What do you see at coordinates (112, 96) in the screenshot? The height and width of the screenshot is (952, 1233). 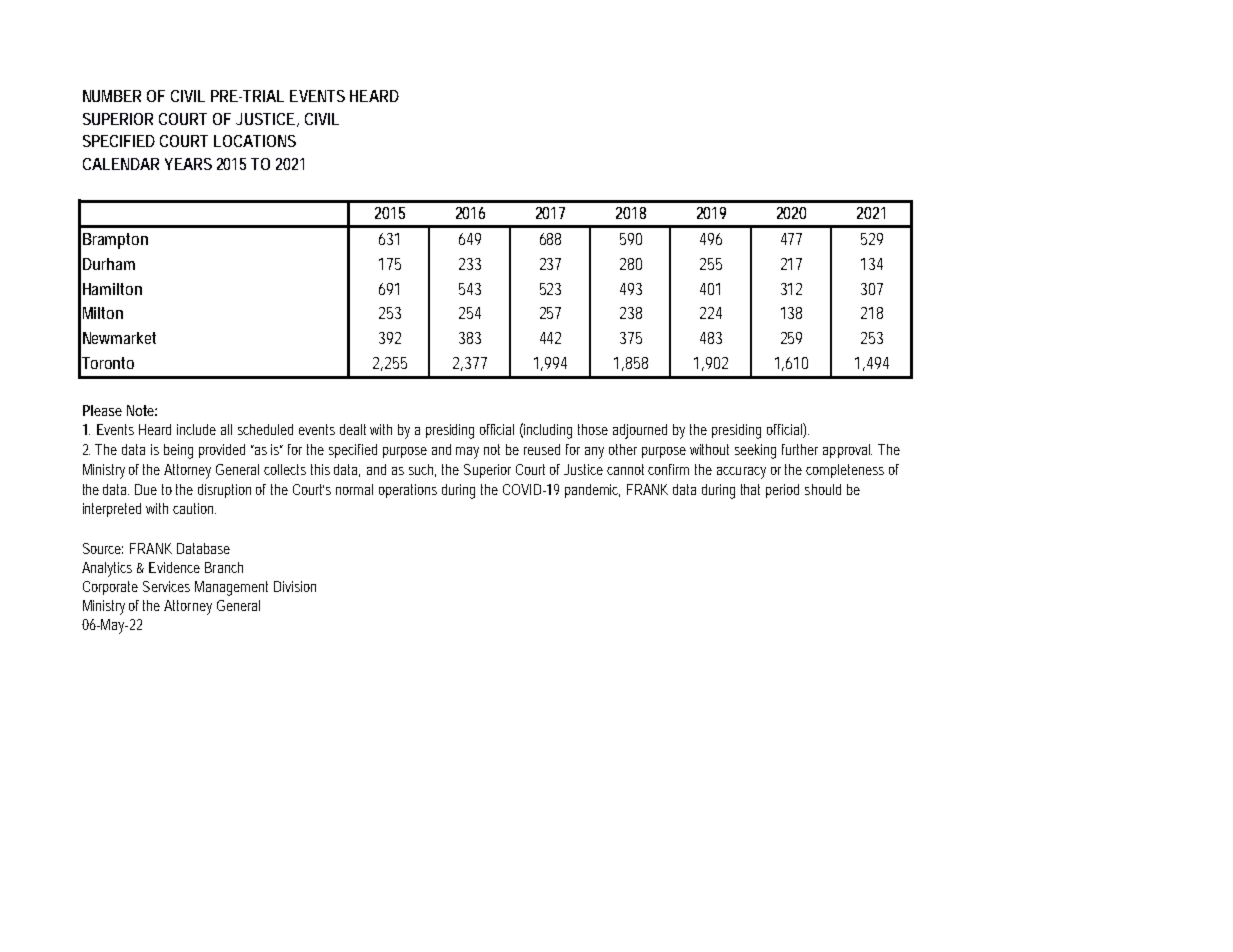 I see `NUMBER` at bounding box center [112, 96].
